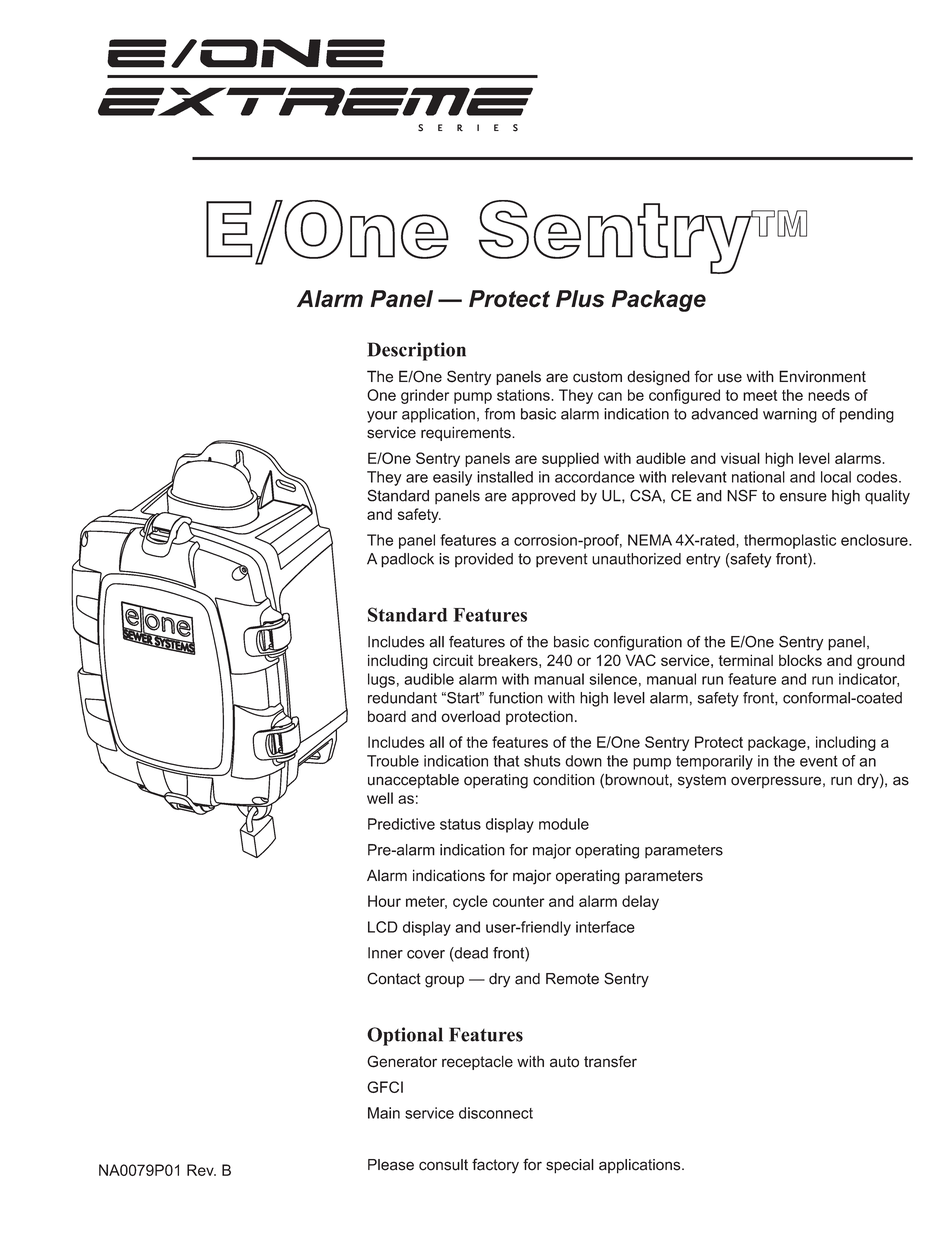 The height and width of the image is (1233, 952). Describe the element at coordinates (470, 716) in the image. I see `overload` at that location.
